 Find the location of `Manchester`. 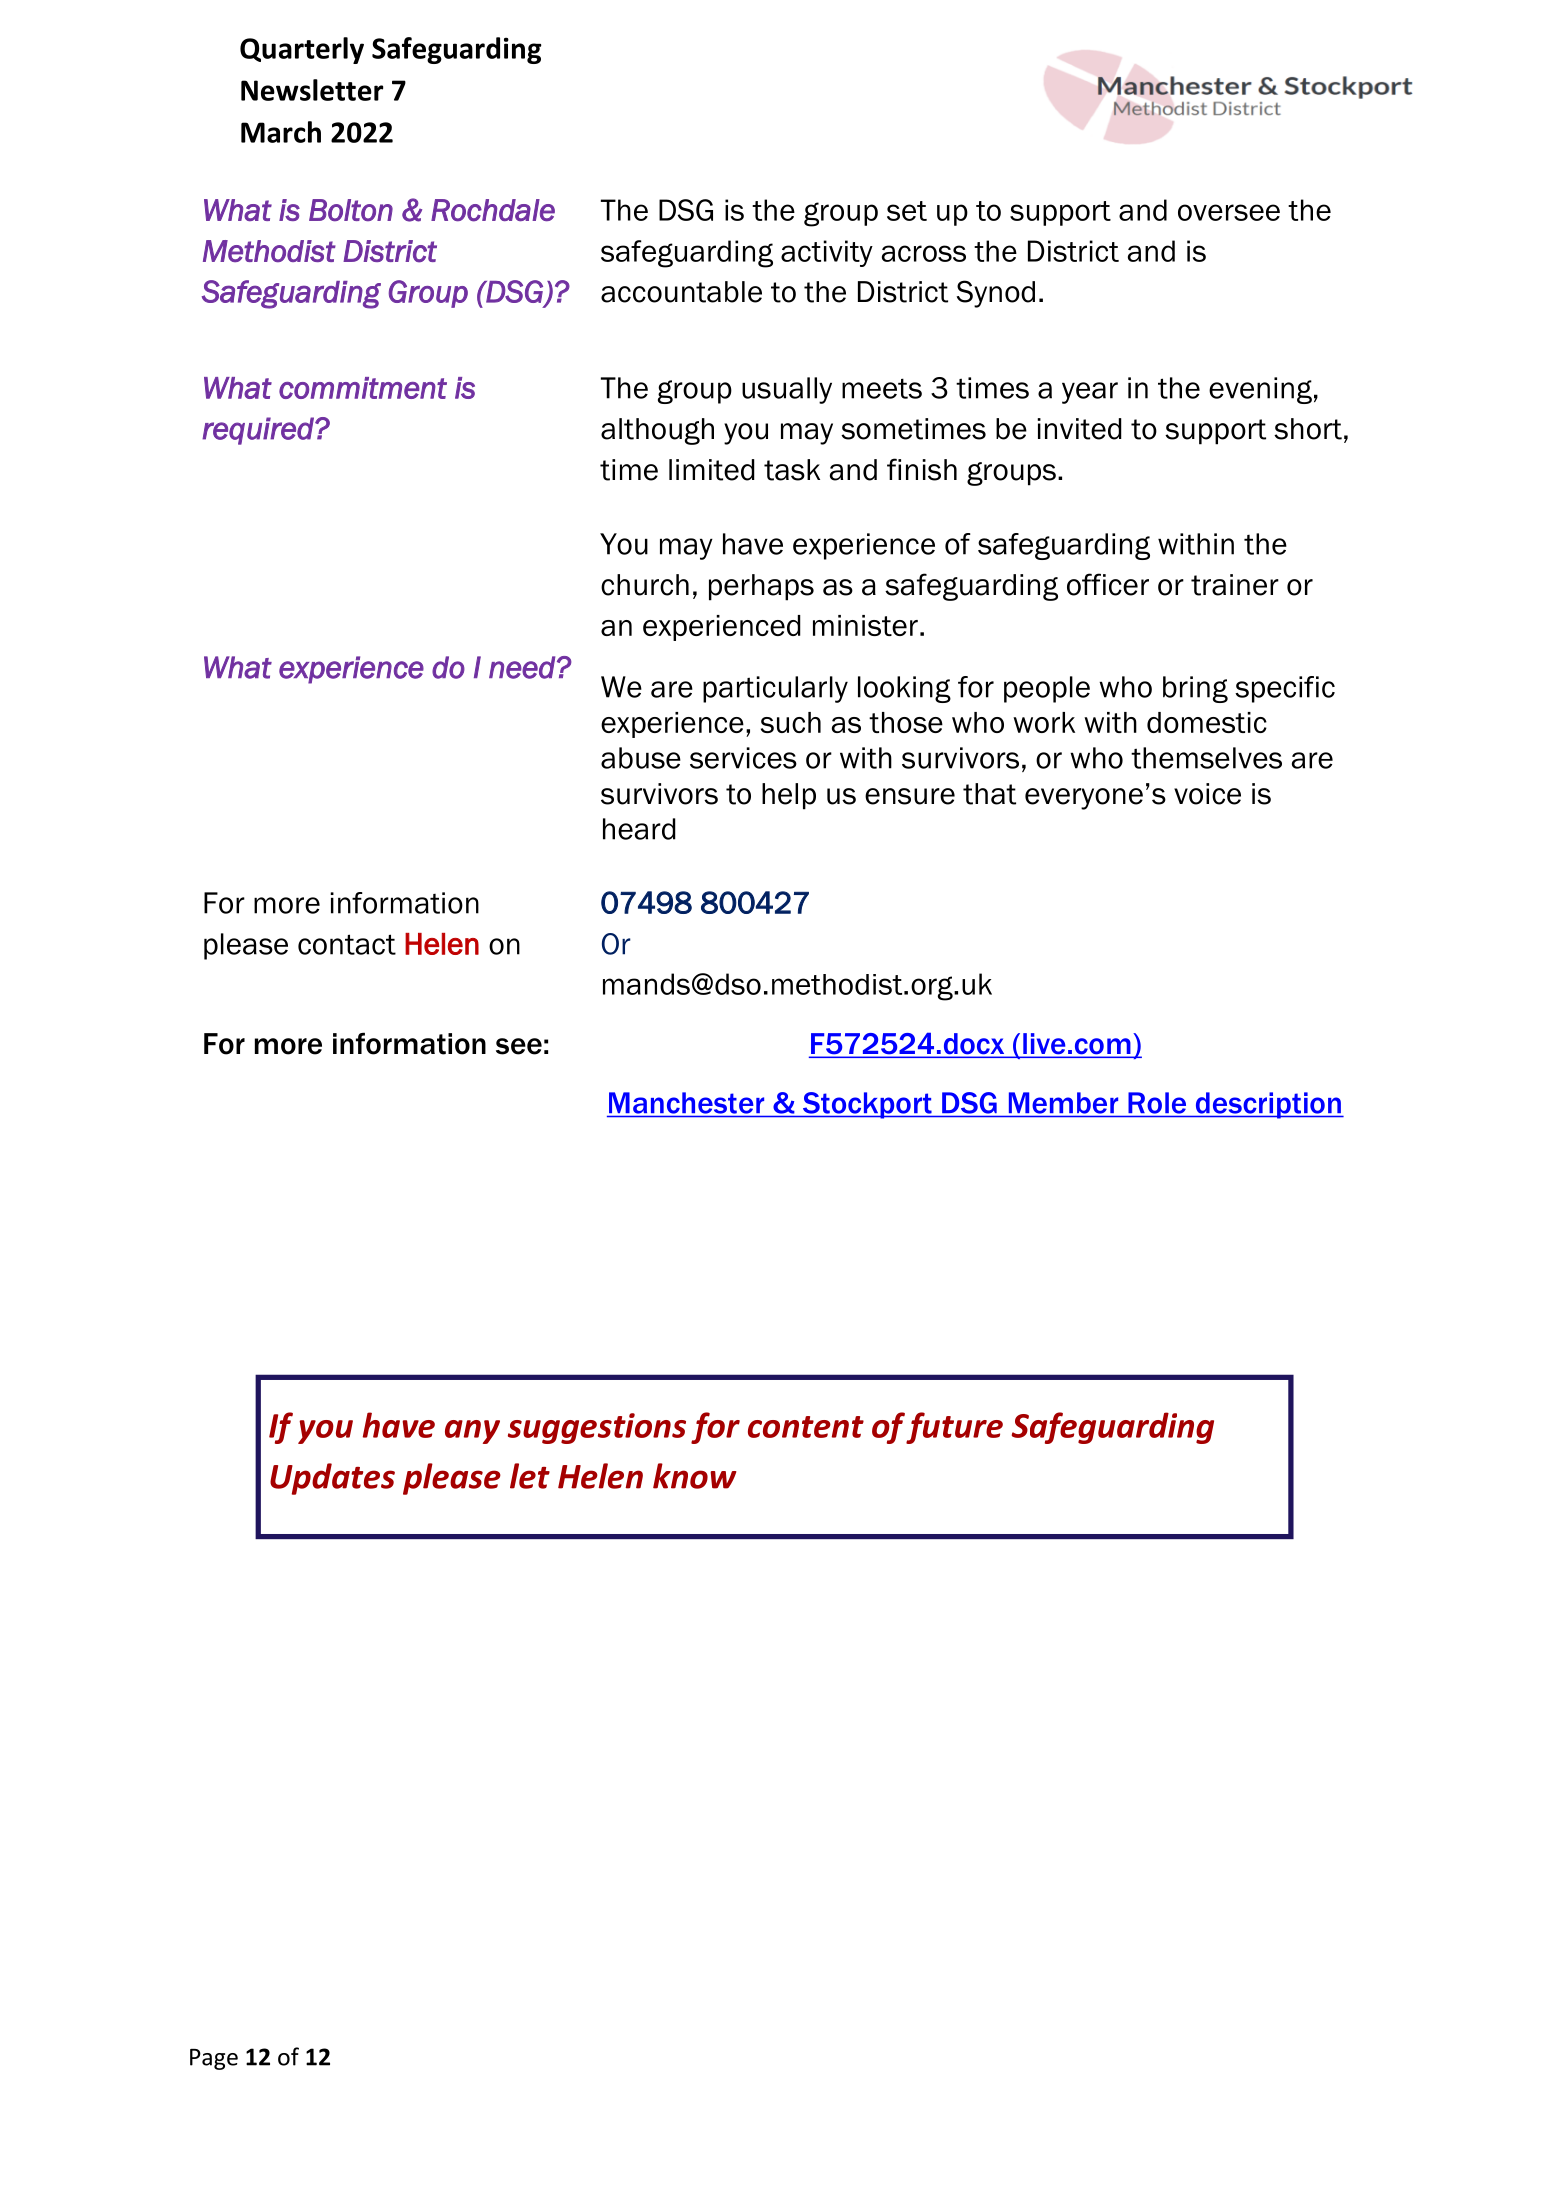

Manchester is located at coordinates (686, 1103).
